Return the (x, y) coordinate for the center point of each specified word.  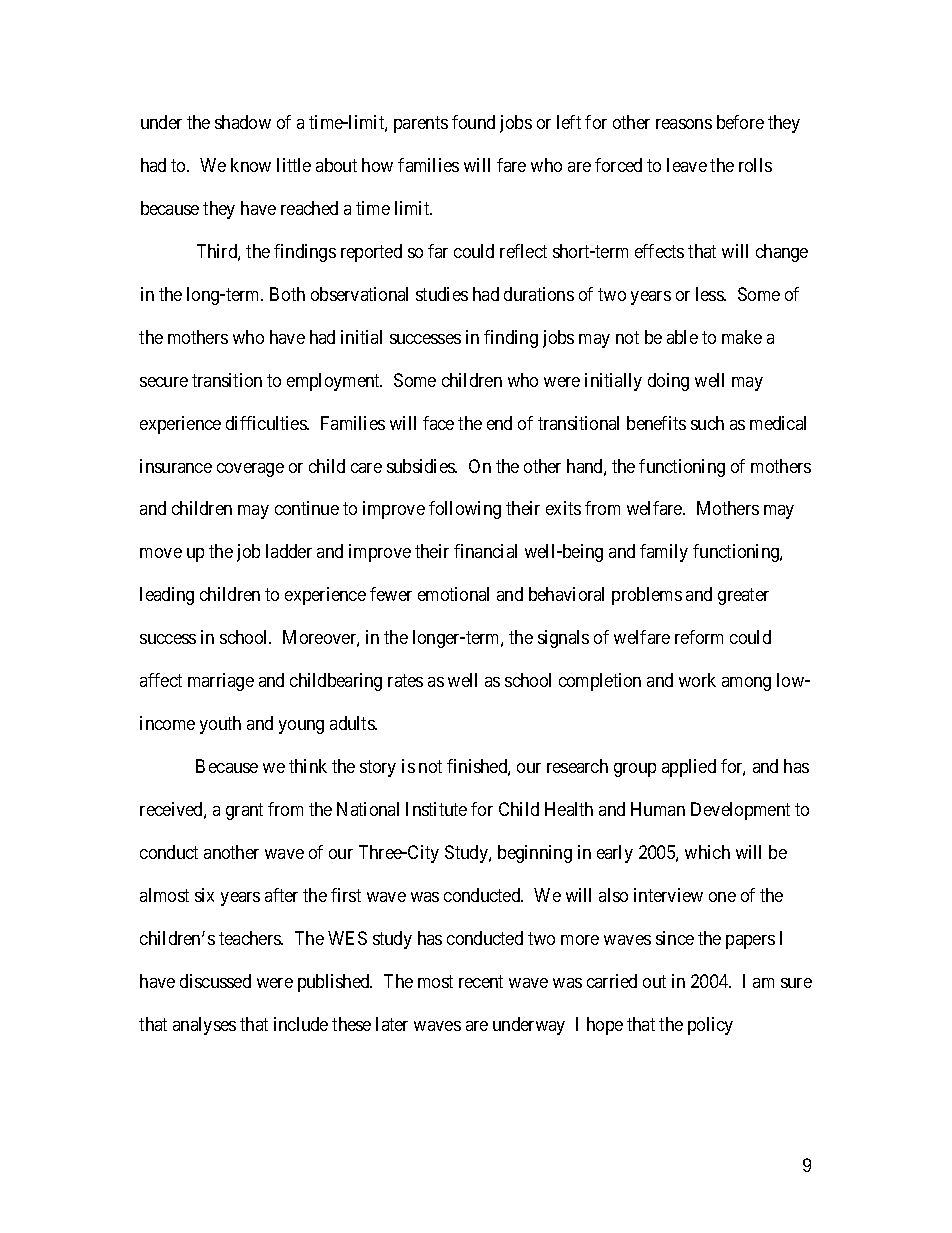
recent (481, 981)
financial (485, 551)
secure (164, 382)
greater (743, 597)
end (499, 423)
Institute (436, 809)
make (742, 337)
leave (687, 165)
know (251, 165)
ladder (289, 551)
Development (740, 811)
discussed (215, 981)
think (308, 766)
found (473, 122)
